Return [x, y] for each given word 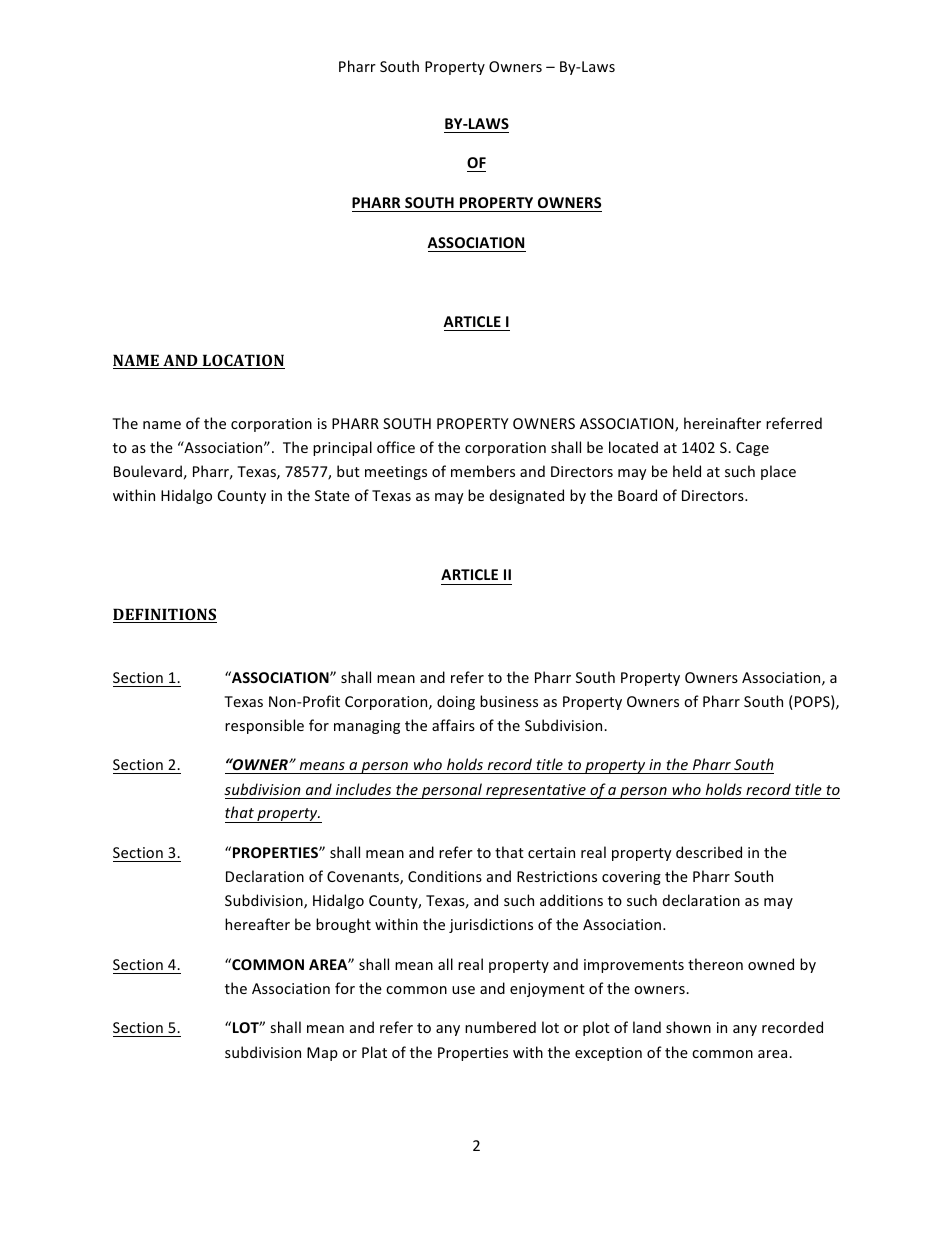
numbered [500, 1027]
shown [688, 1027]
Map [322, 1054]
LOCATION [243, 361]
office [396, 447]
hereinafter [722, 423]
